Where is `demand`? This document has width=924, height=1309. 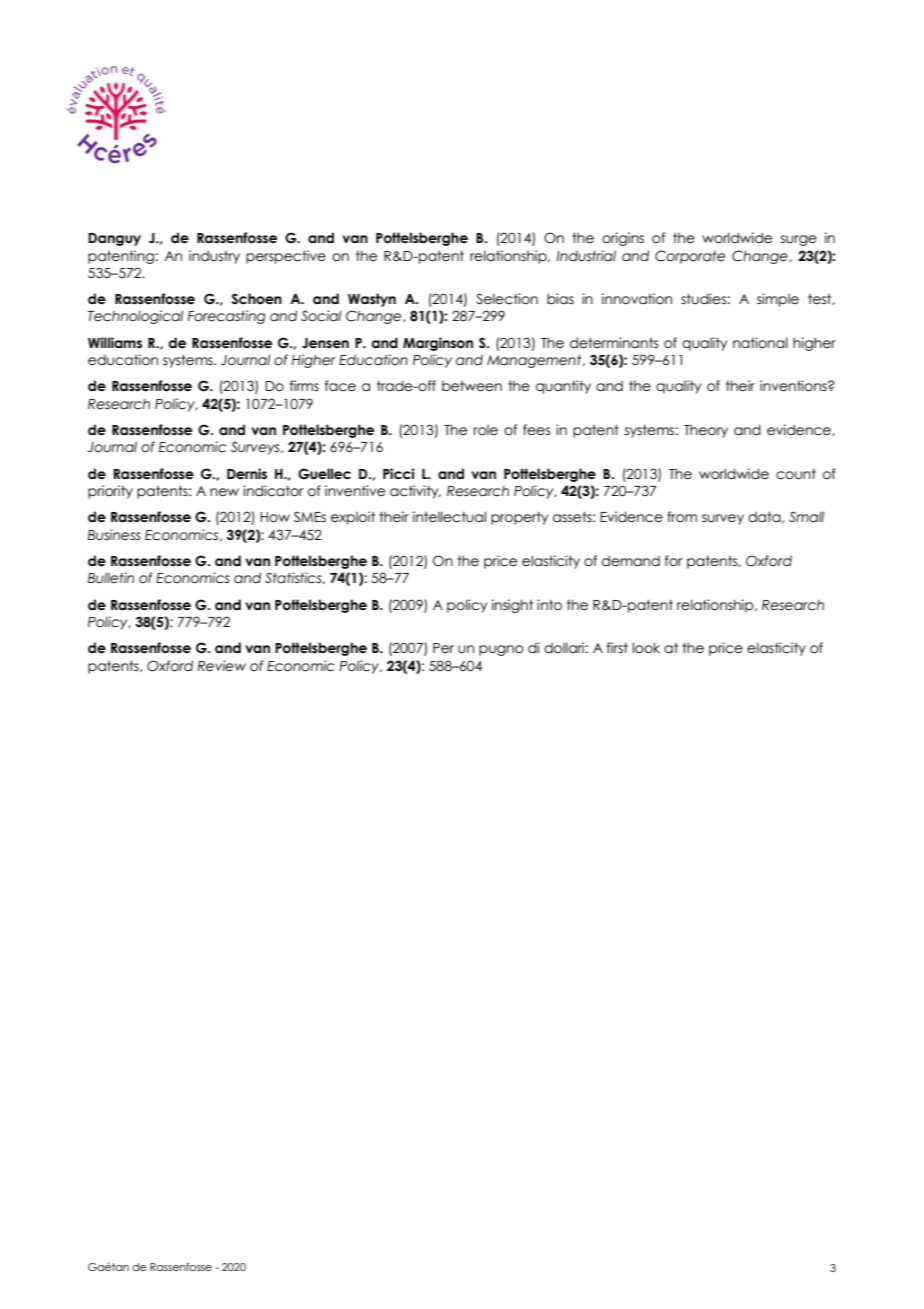 demand is located at coordinates (631, 561).
